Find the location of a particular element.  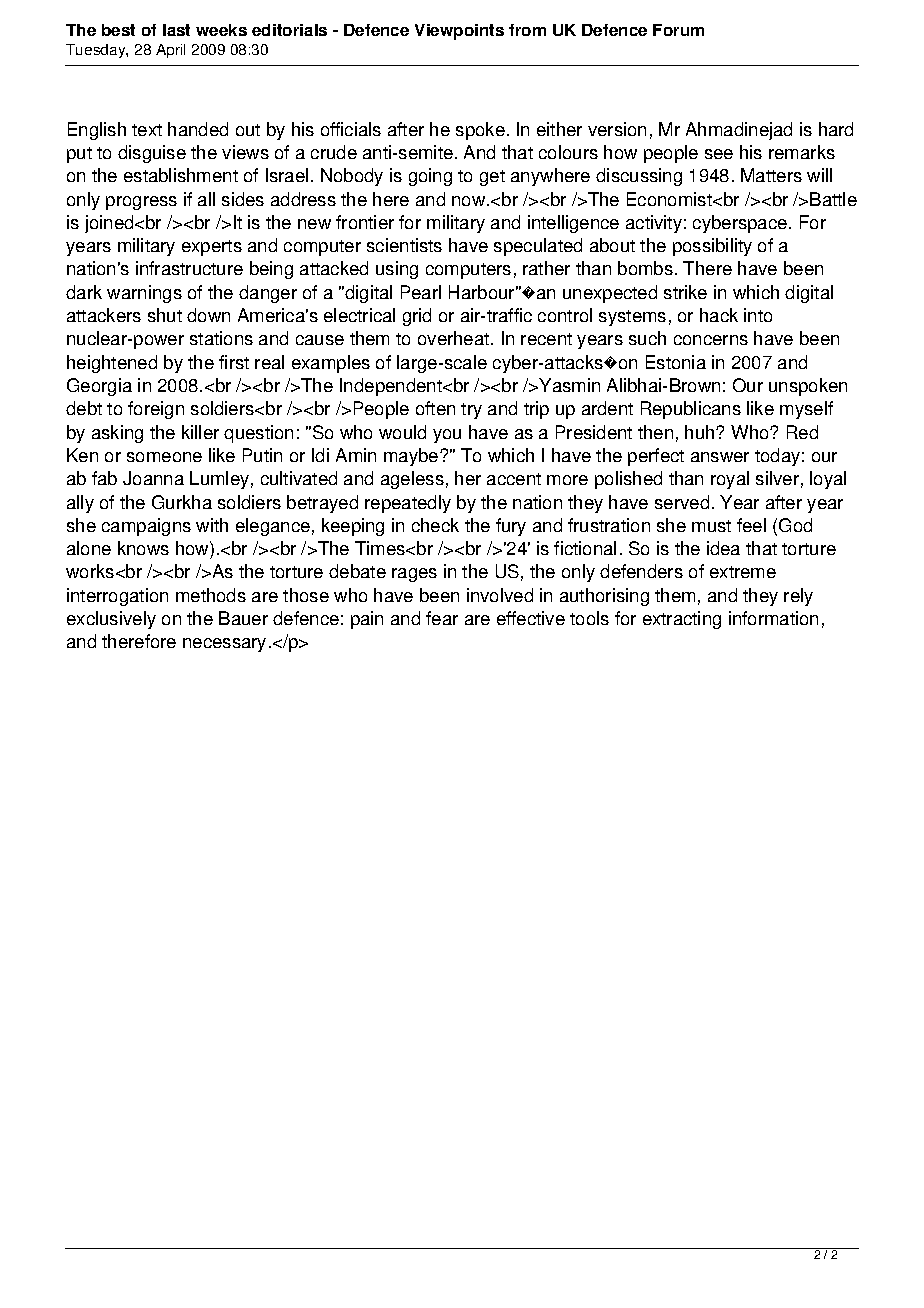

shut is located at coordinates (165, 315).
